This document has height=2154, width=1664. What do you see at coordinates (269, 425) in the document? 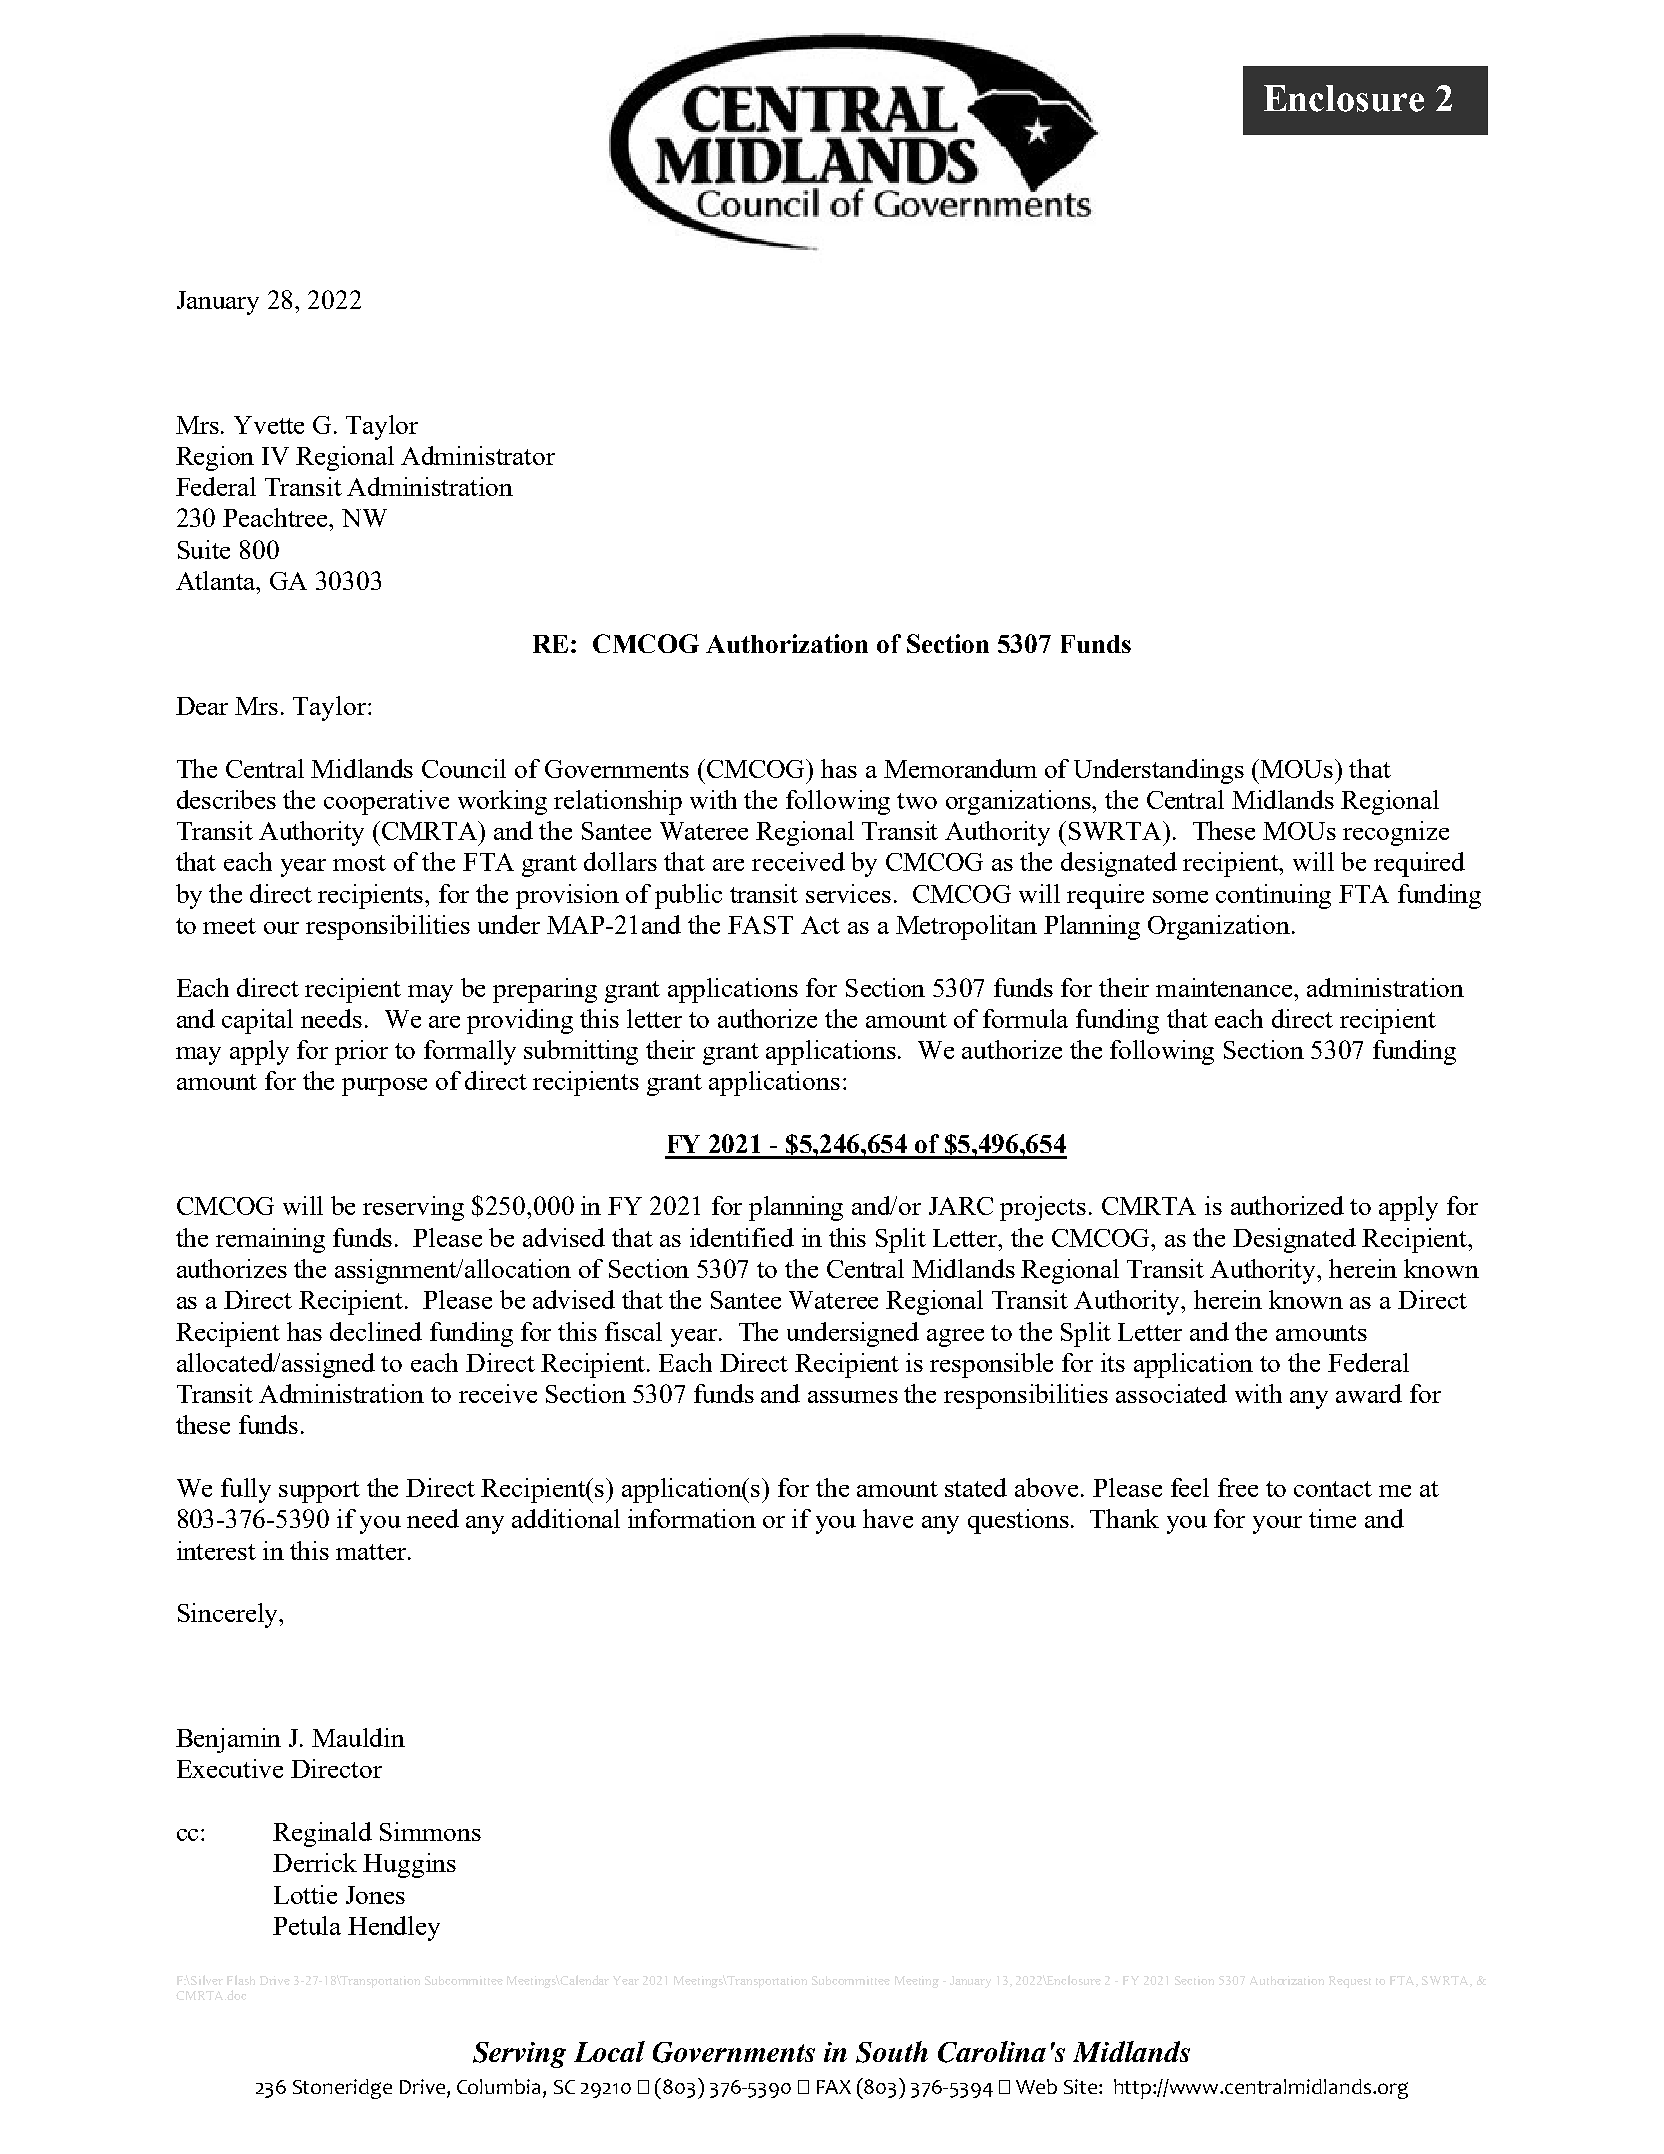
I see `Yvette` at bounding box center [269, 425].
